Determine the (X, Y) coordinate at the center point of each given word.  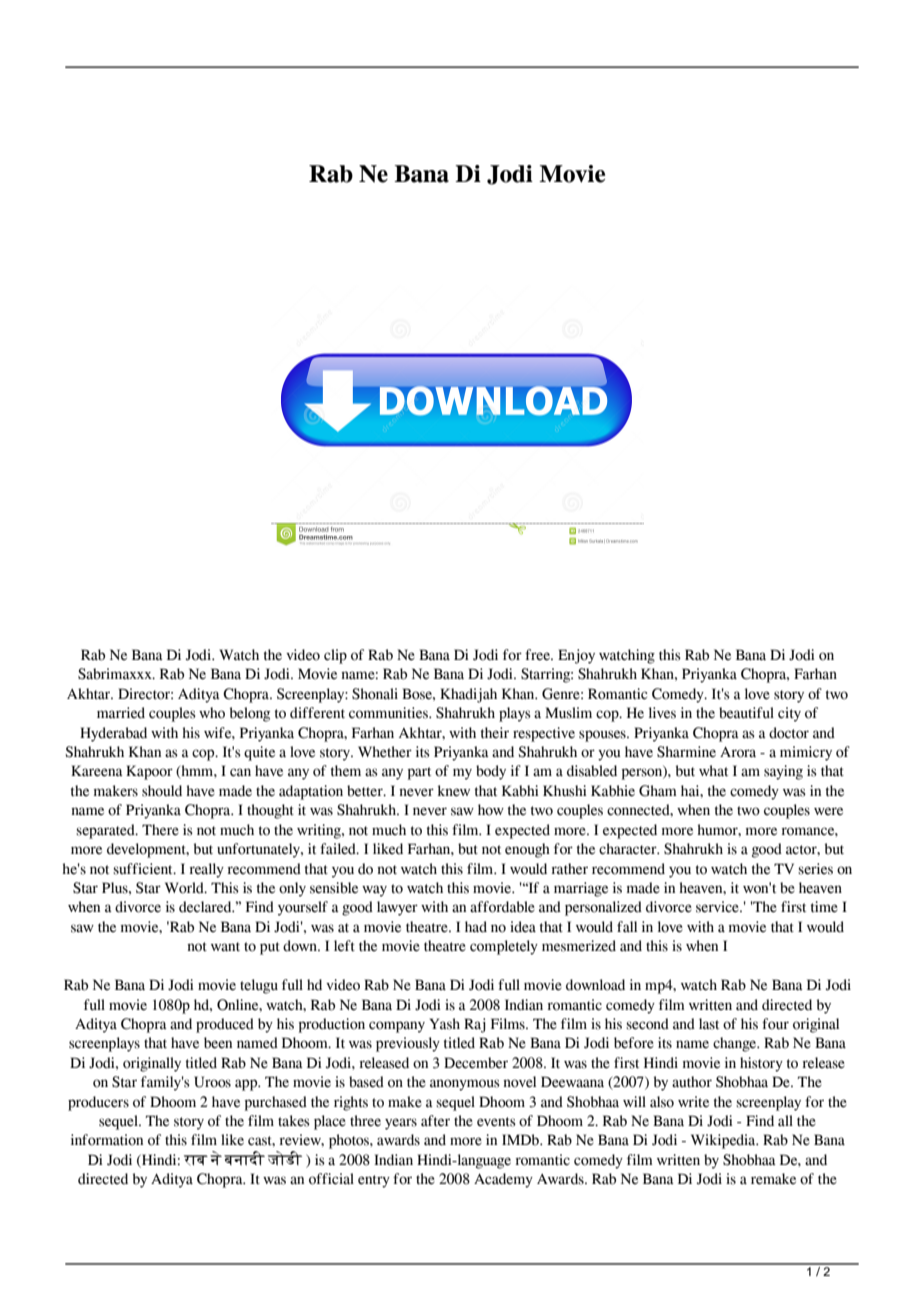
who (212, 713)
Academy (503, 1180)
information (107, 1140)
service (718, 907)
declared (206, 907)
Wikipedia (724, 1141)
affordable (502, 907)
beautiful (746, 713)
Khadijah (468, 695)
